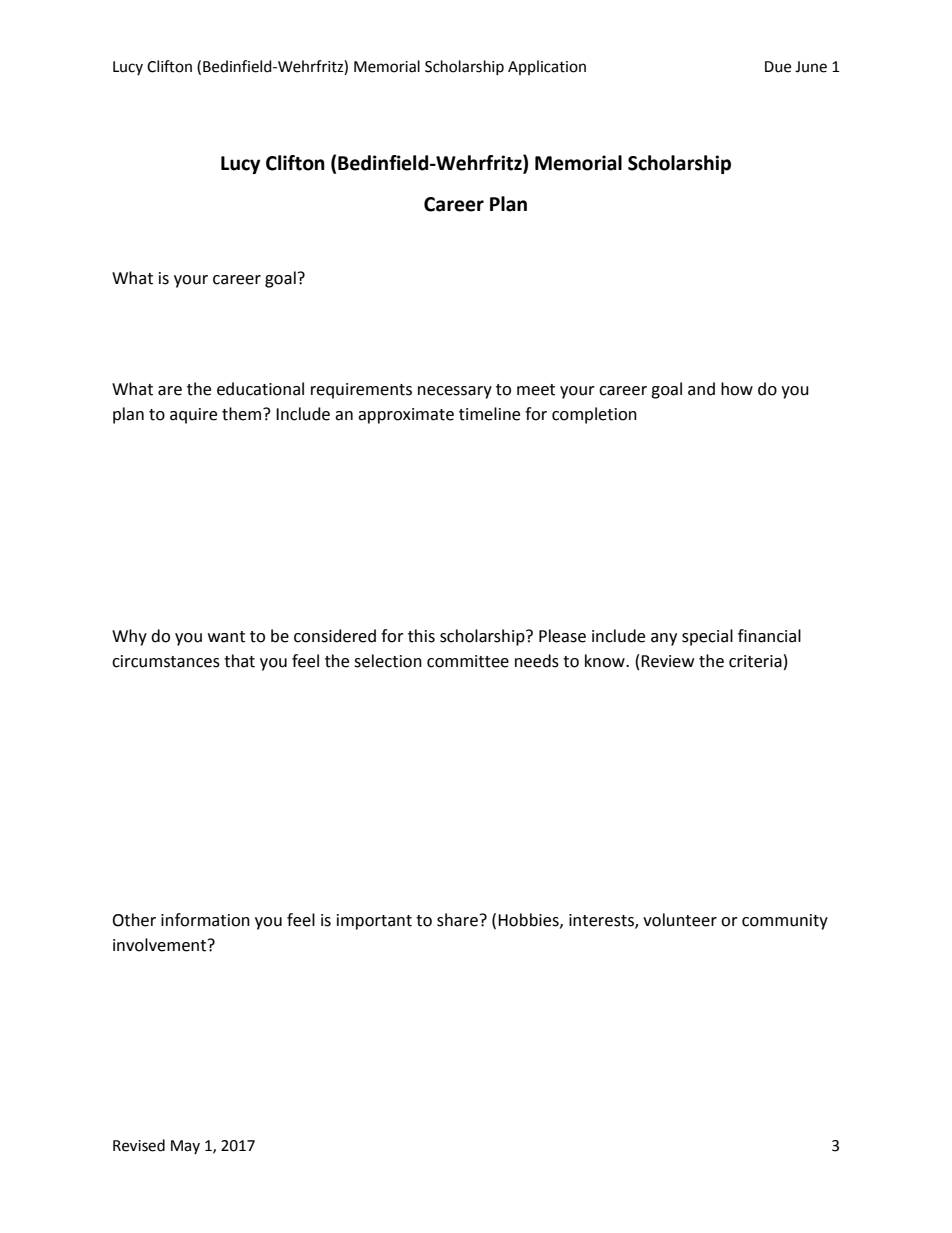  I want to click on community, so click(785, 922).
